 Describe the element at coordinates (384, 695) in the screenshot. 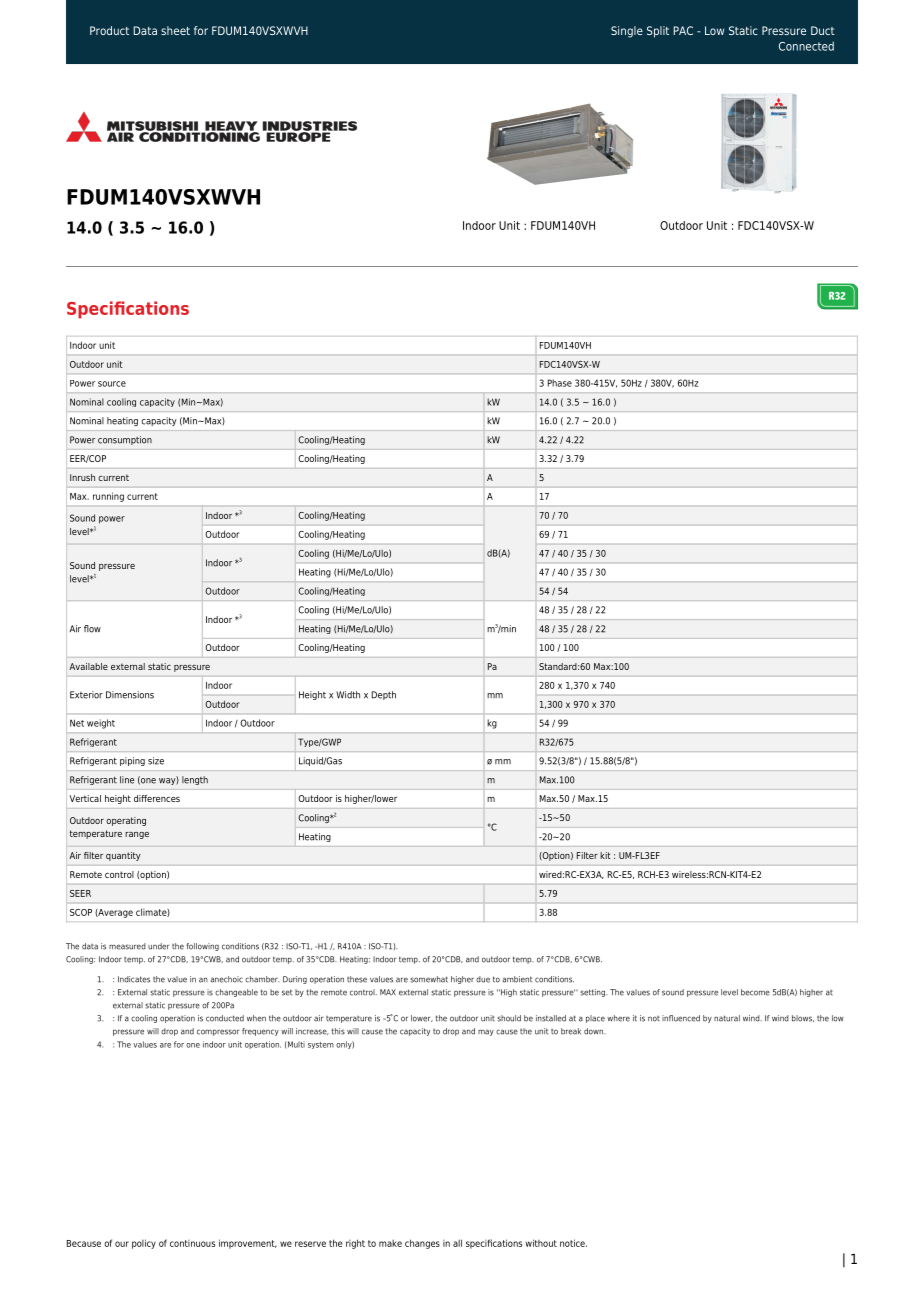

I see `Depth` at that location.
